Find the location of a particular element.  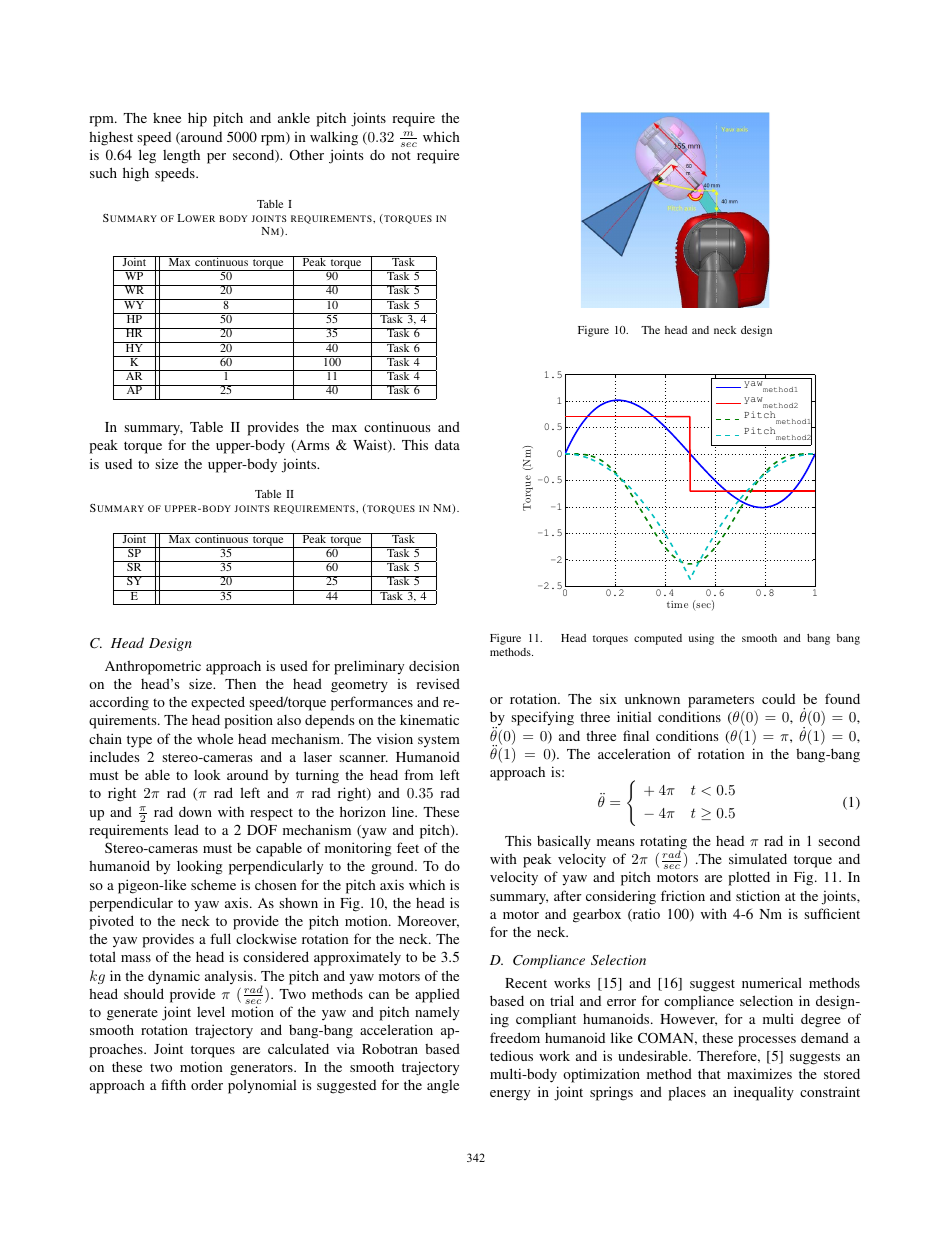

walking is located at coordinates (334, 138).
